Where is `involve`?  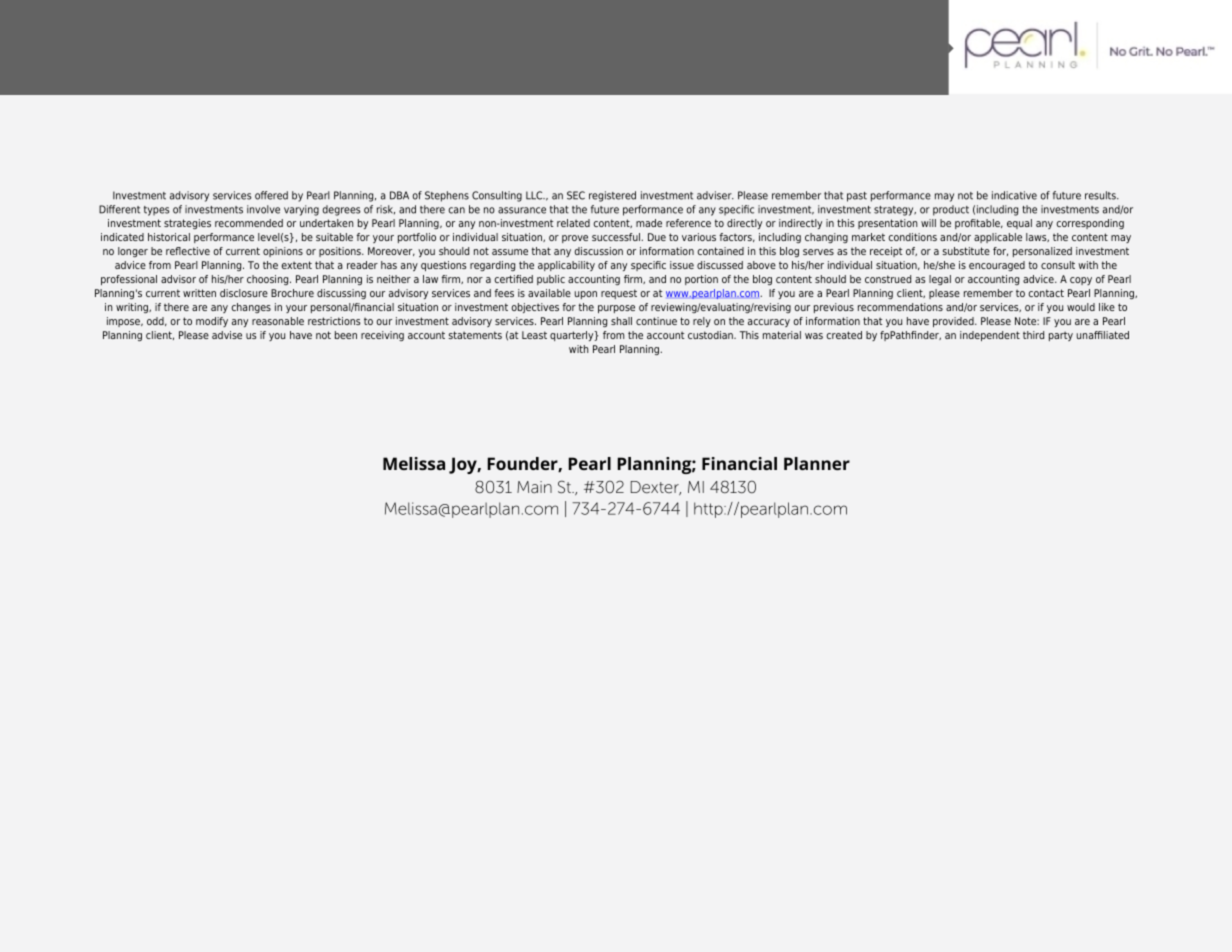
involve is located at coordinates (263, 209).
